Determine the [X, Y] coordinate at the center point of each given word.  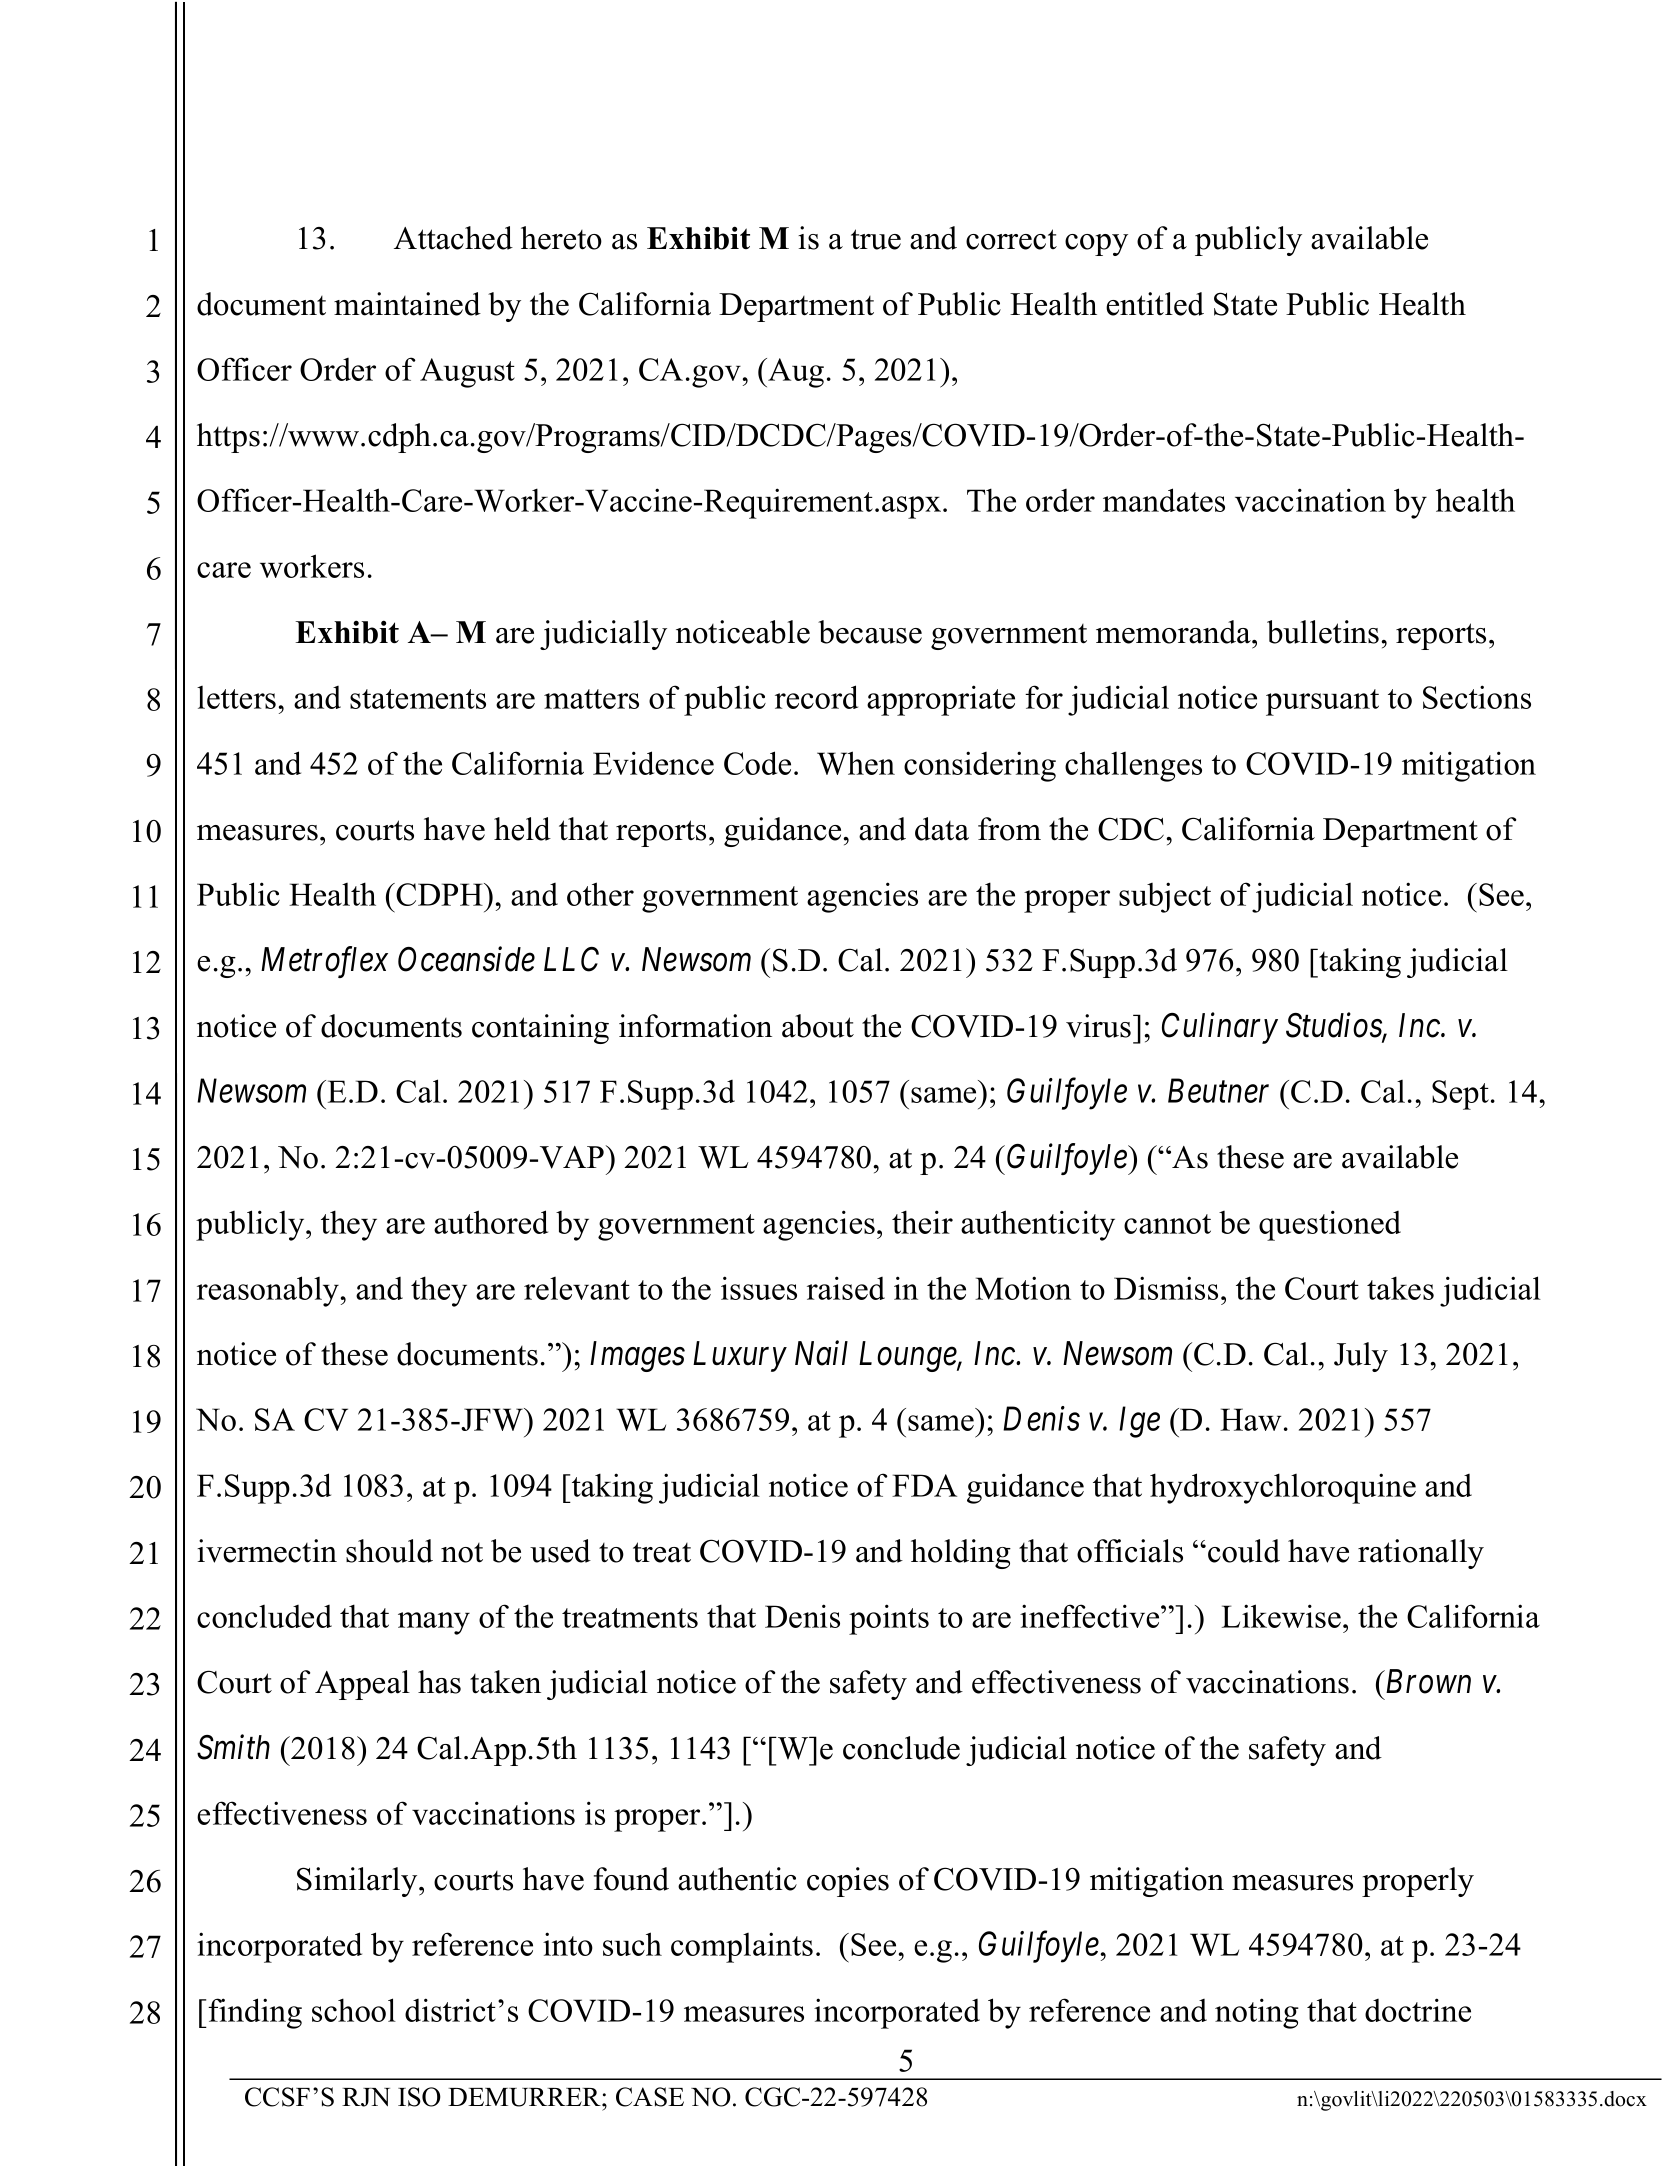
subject [1165, 897]
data [942, 829]
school [354, 2010]
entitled [1155, 304]
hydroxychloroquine [1283, 1488]
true [876, 239]
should [389, 1551]
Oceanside [466, 959]
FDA [924, 1485]
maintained [407, 304]
